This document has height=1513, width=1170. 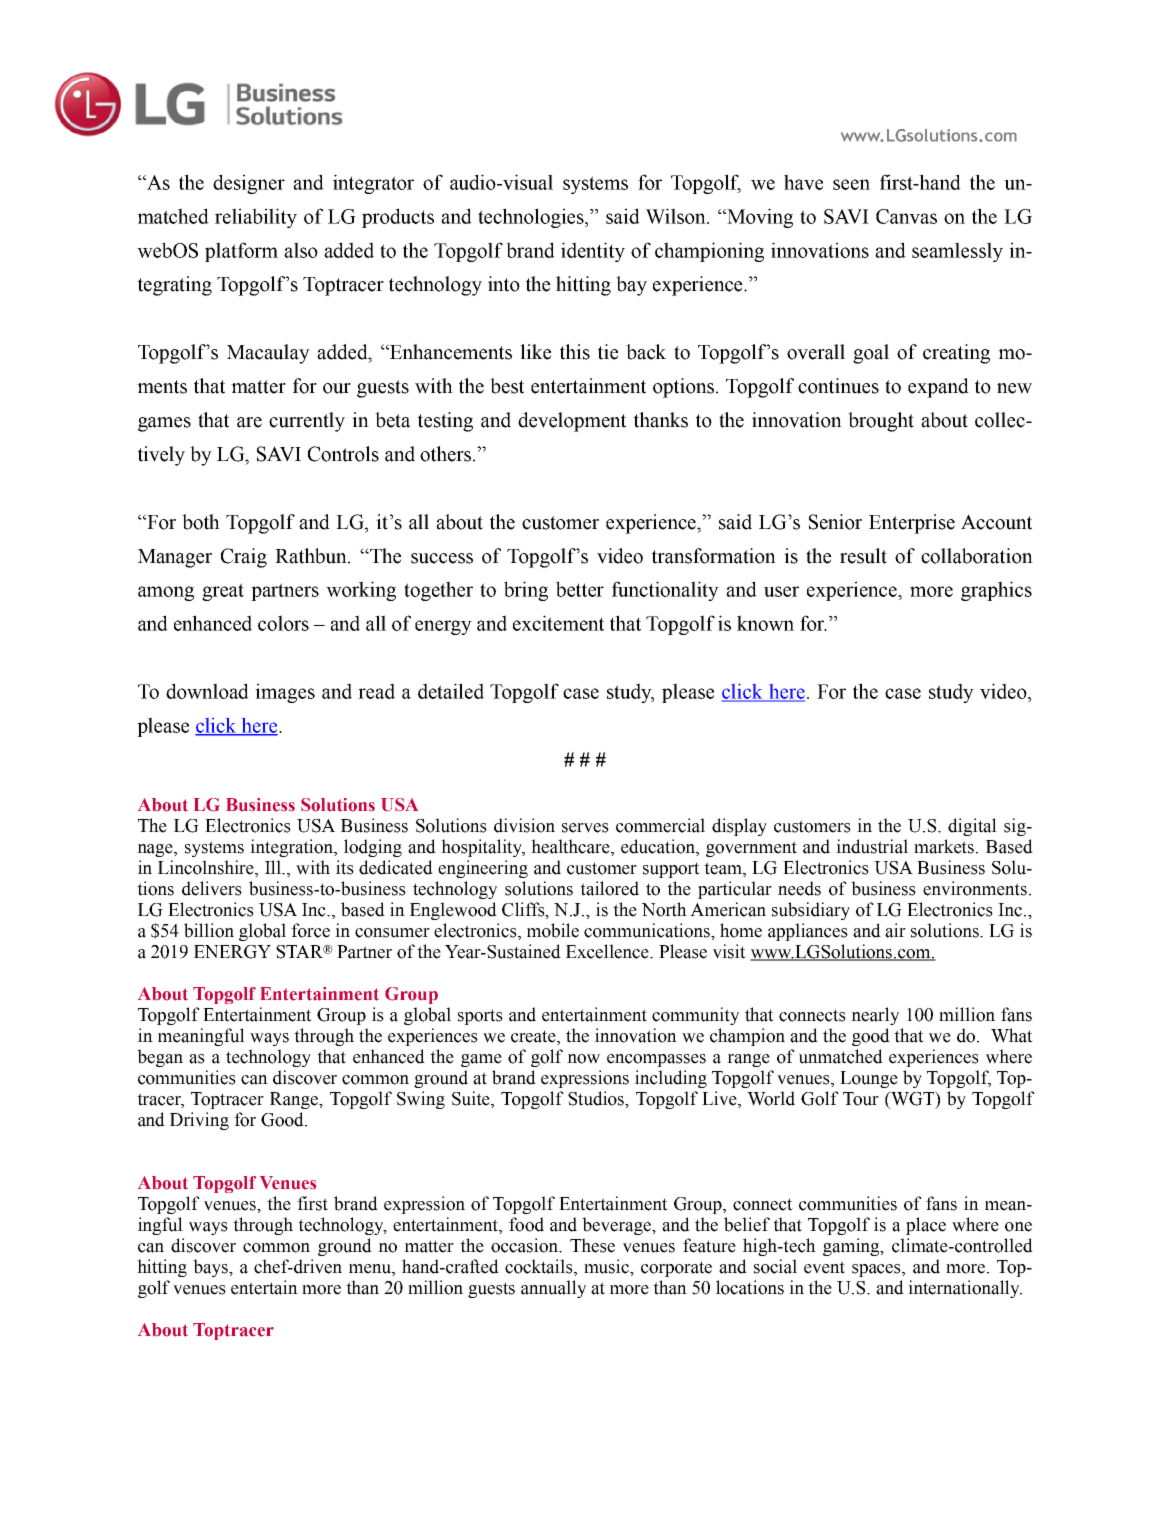 I want to click on result, so click(x=863, y=556).
